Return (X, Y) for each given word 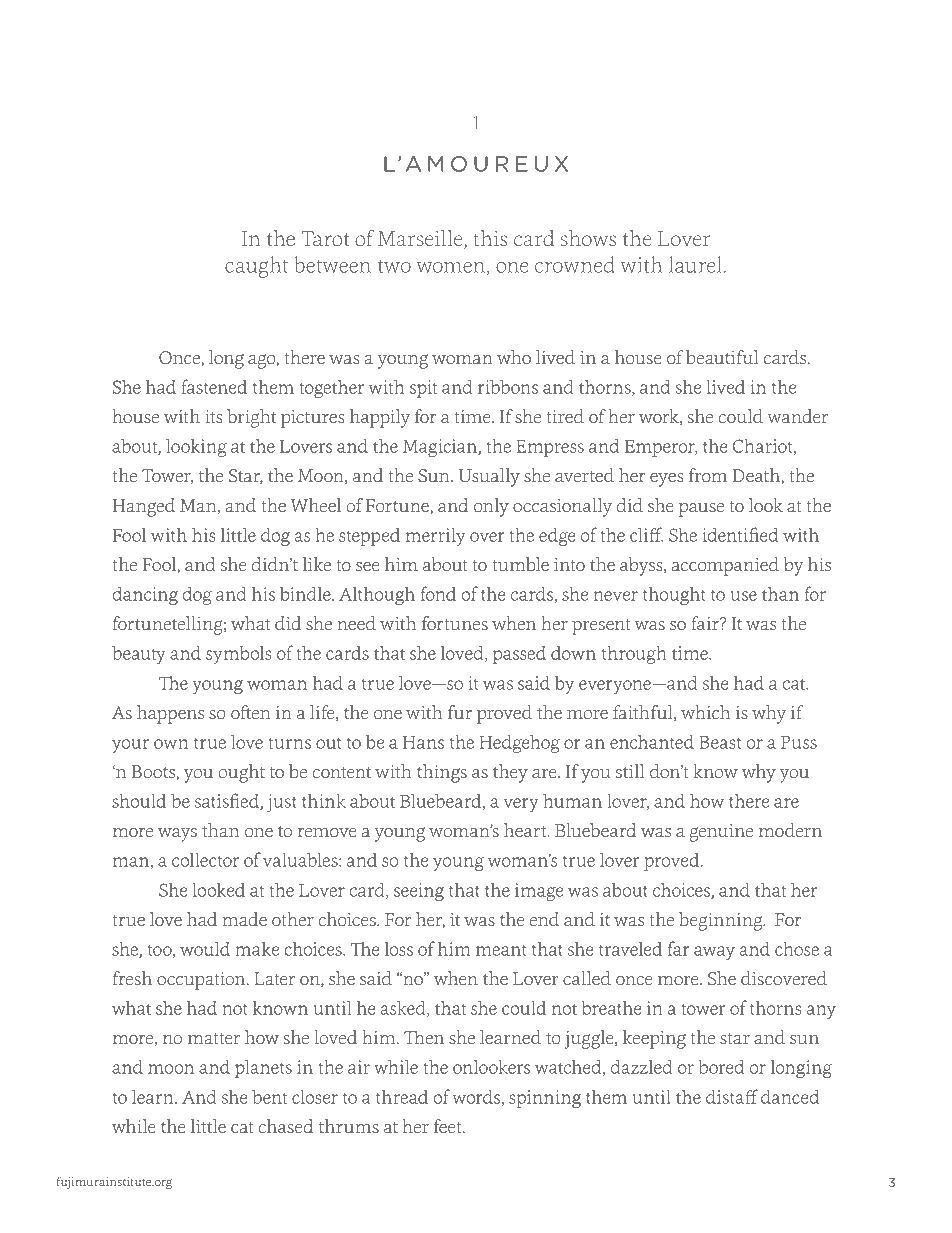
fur (460, 712)
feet (449, 1126)
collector (205, 859)
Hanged (144, 507)
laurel (695, 264)
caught (256, 267)
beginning (722, 921)
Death (757, 476)
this (490, 238)
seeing (419, 892)
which (705, 712)
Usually (489, 477)
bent (269, 1096)
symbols (239, 654)
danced (790, 1096)
